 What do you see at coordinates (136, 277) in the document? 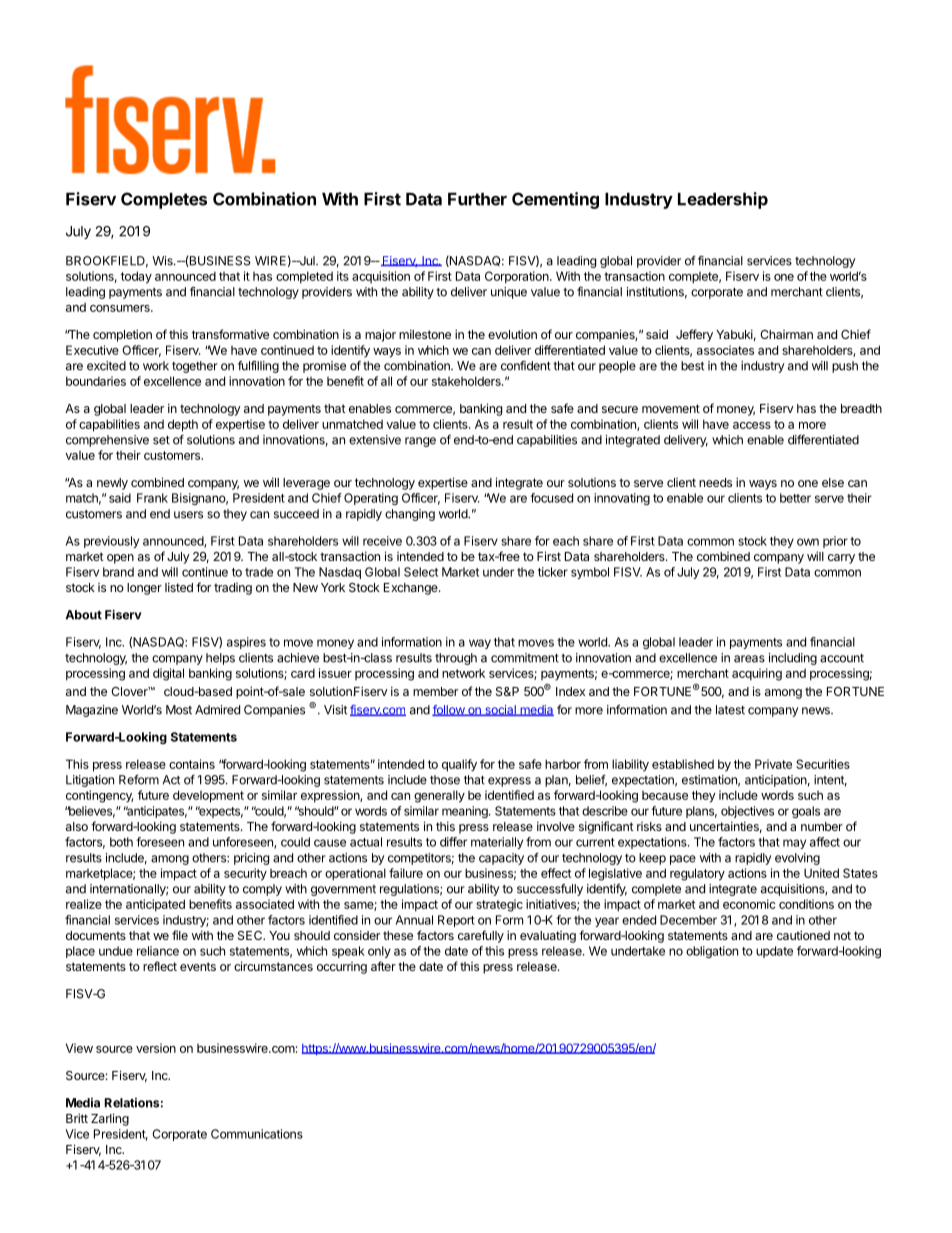
I see `today` at bounding box center [136, 277].
